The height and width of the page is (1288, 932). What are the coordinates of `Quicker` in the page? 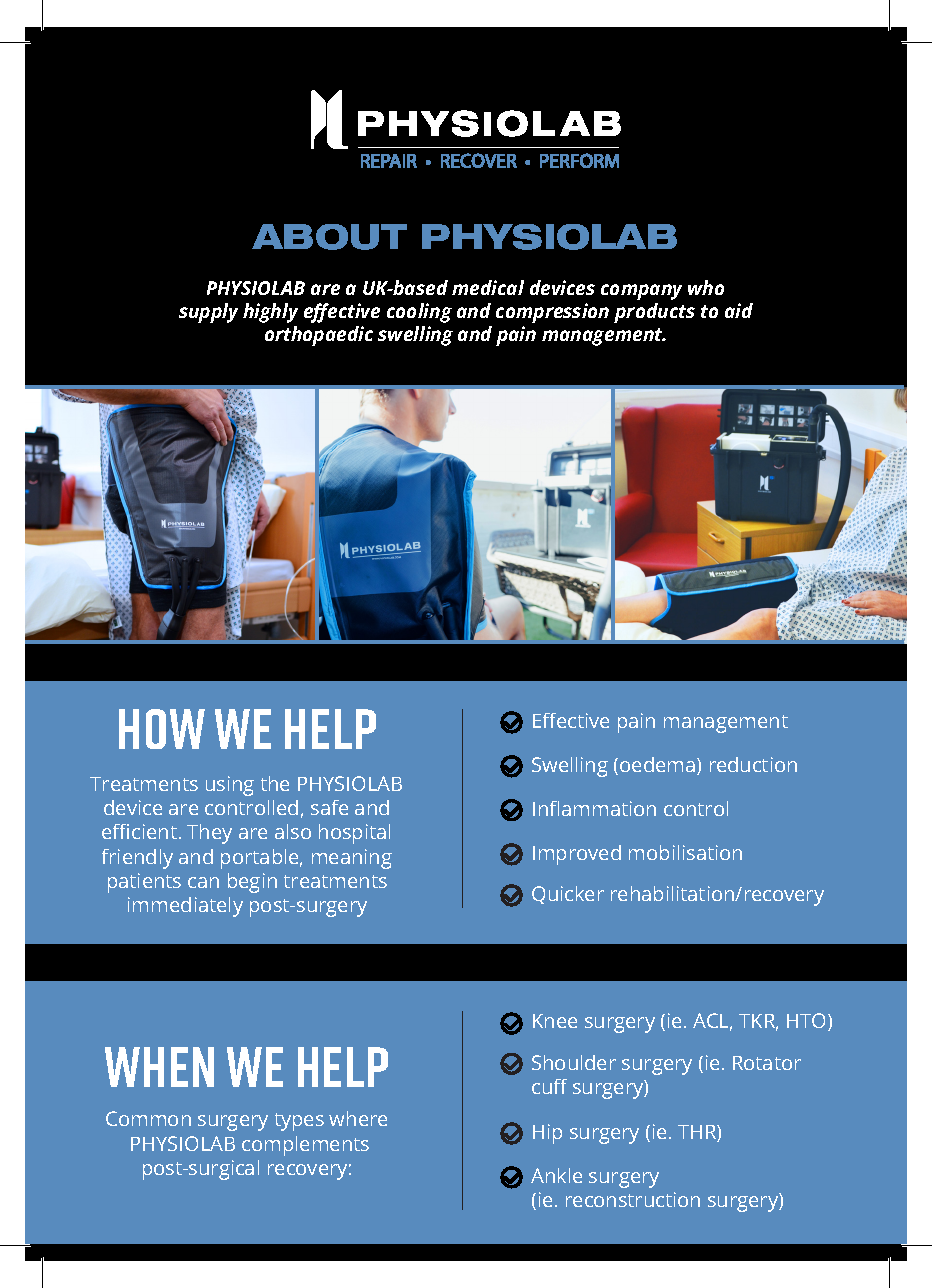 It's located at (568, 895).
